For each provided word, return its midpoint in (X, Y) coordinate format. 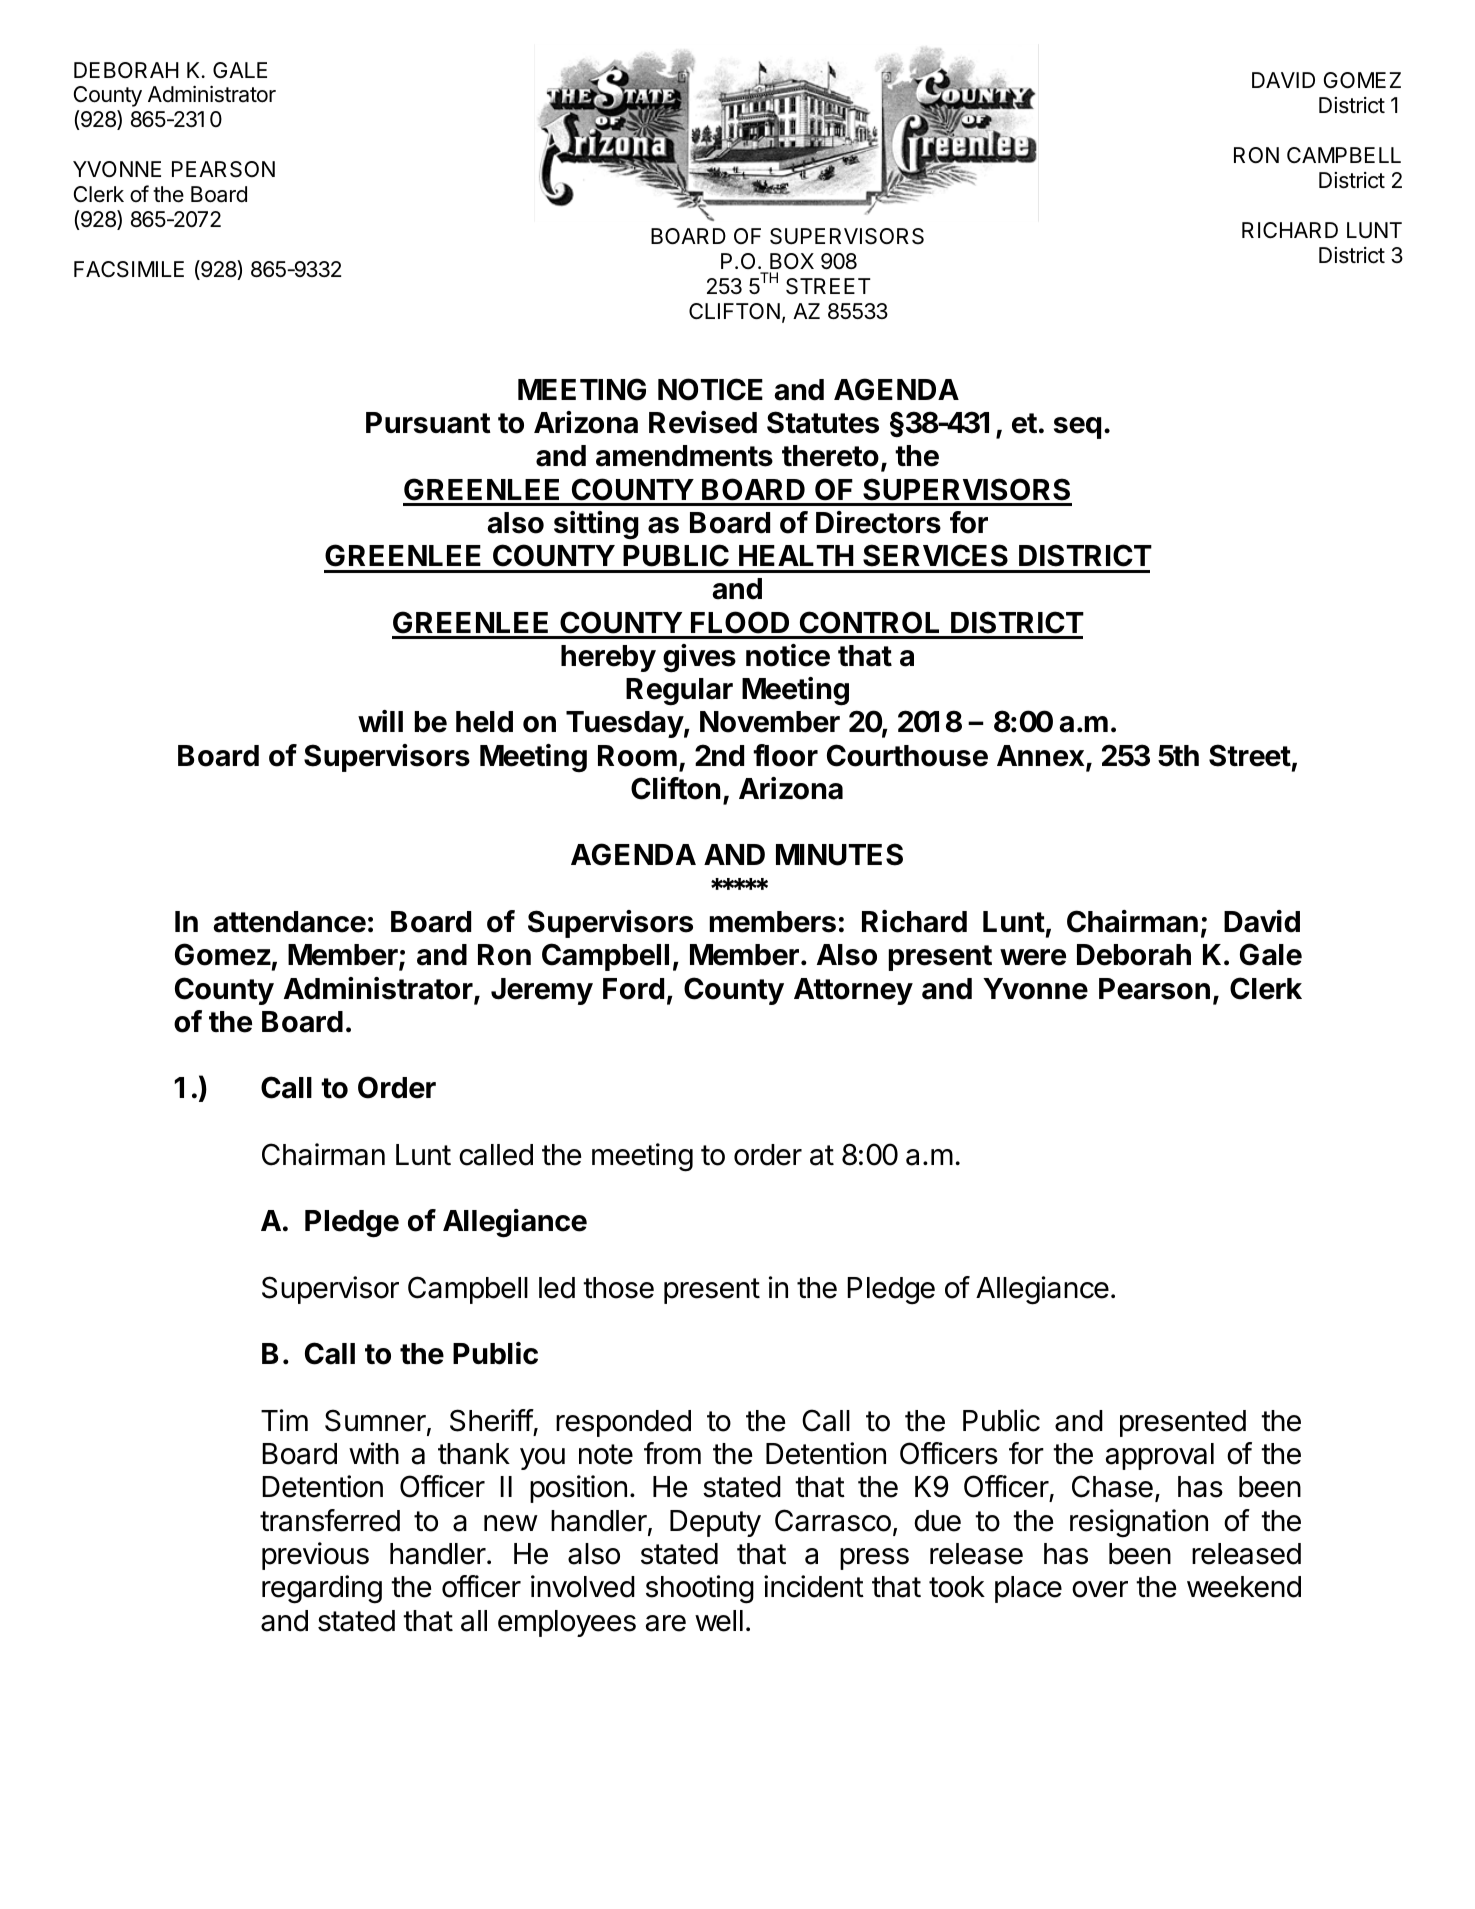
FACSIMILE (129, 269)
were (1033, 957)
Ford (633, 989)
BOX (792, 261)
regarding (322, 1589)
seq (1077, 428)
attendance (289, 922)
